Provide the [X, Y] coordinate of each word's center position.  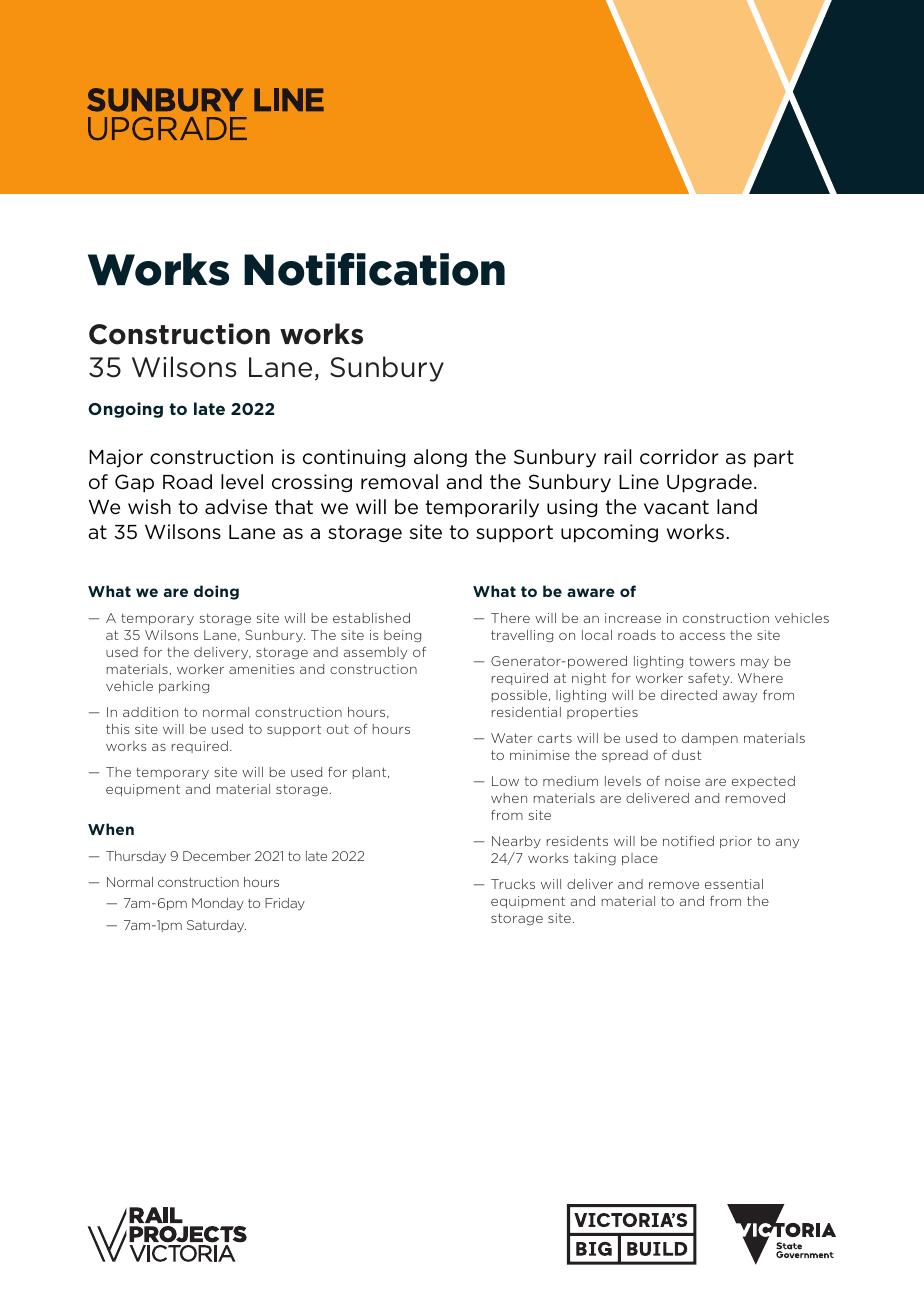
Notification [374, 269]
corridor [679, 457]
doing [216, 592]
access [702, 636]
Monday [218, 904]
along [440, 458]
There [510, 618]
